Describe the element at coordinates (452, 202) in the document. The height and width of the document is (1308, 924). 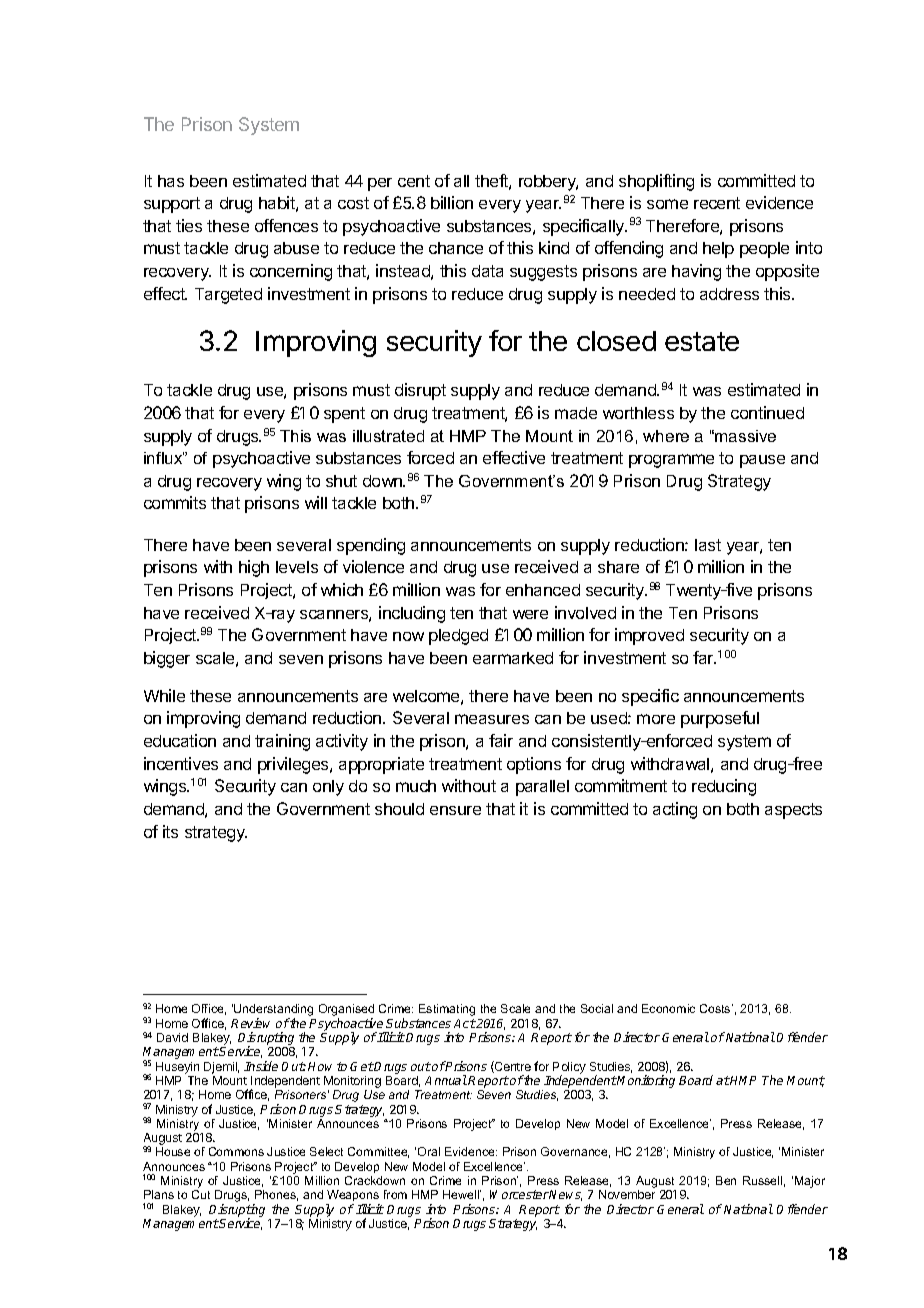
I see `billion` at that location.
